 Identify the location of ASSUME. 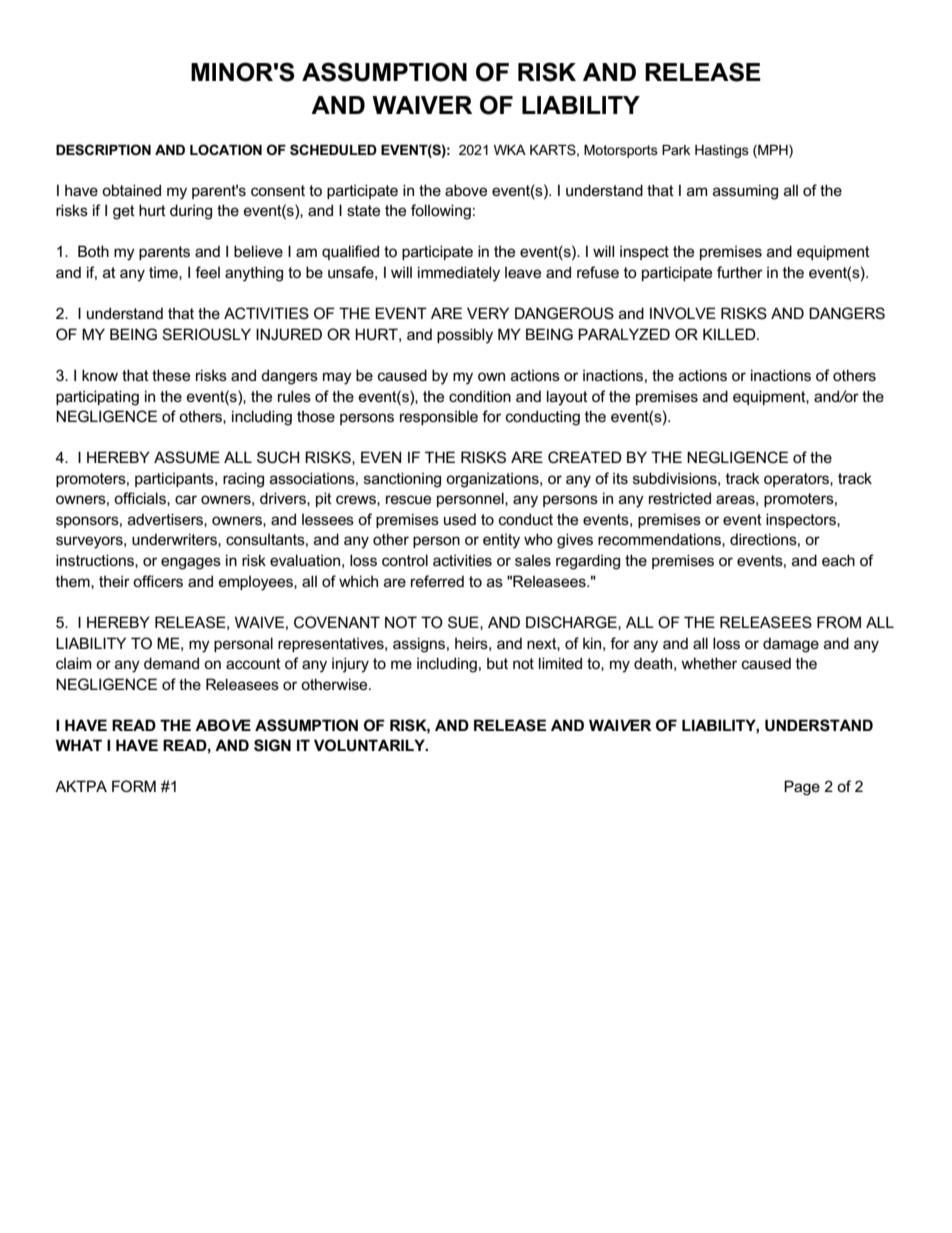
(187, 457).
